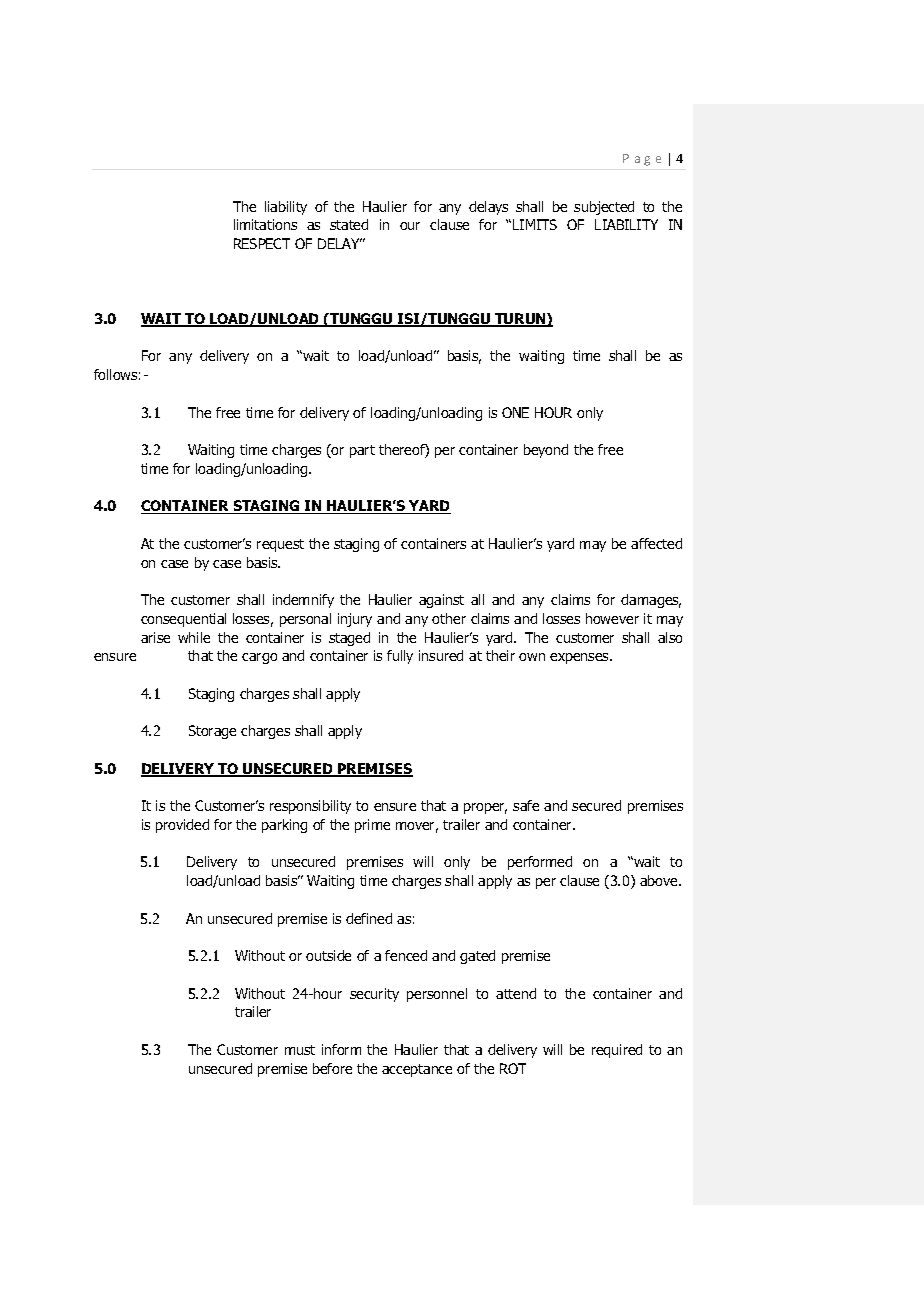 This screenshot has width=924, height=1308. Describe the element at coordinates (417, 1070) in the screenshot. I see `acceptance` at that location.
